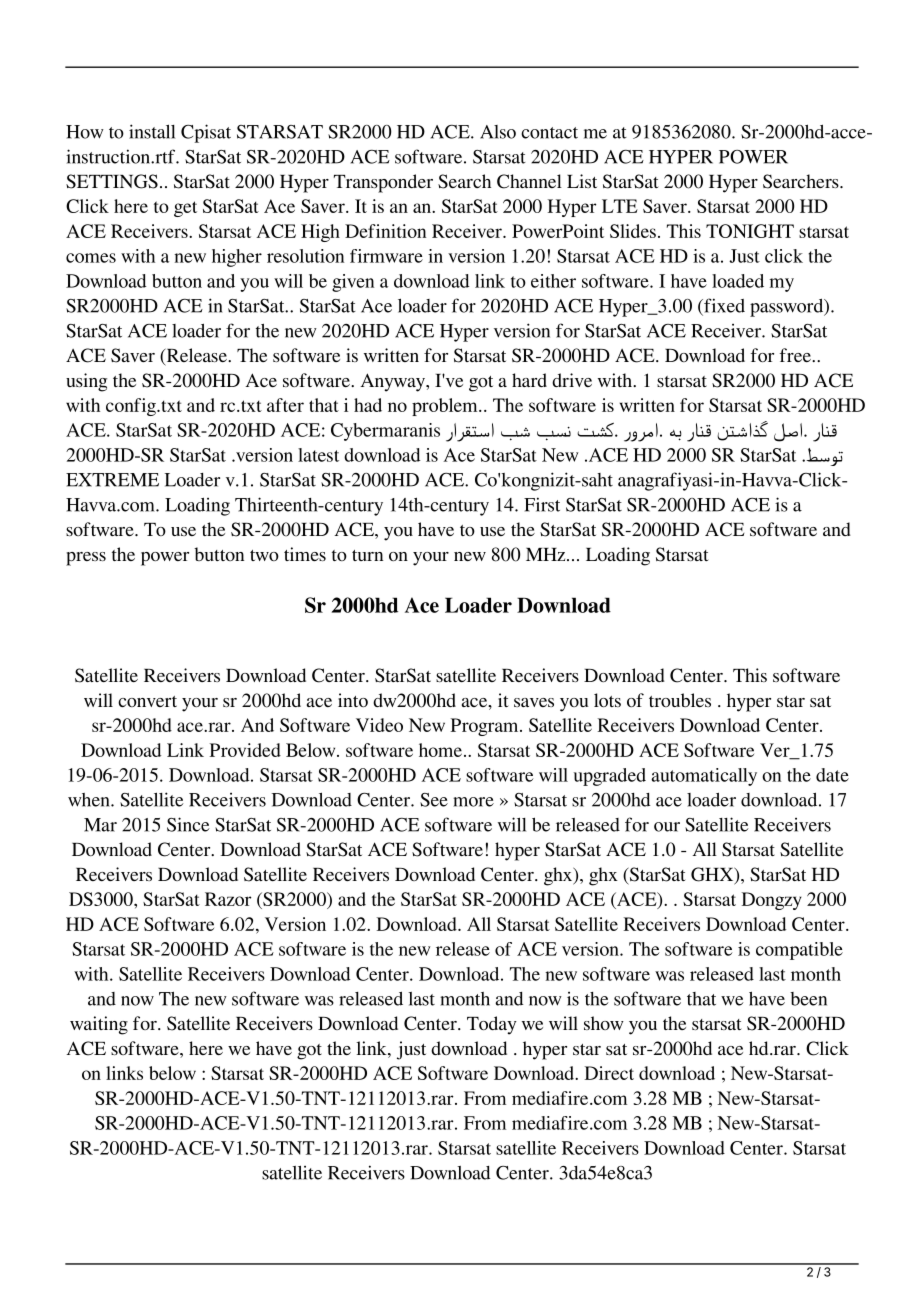  I want to click on press, so click(86, 559).
